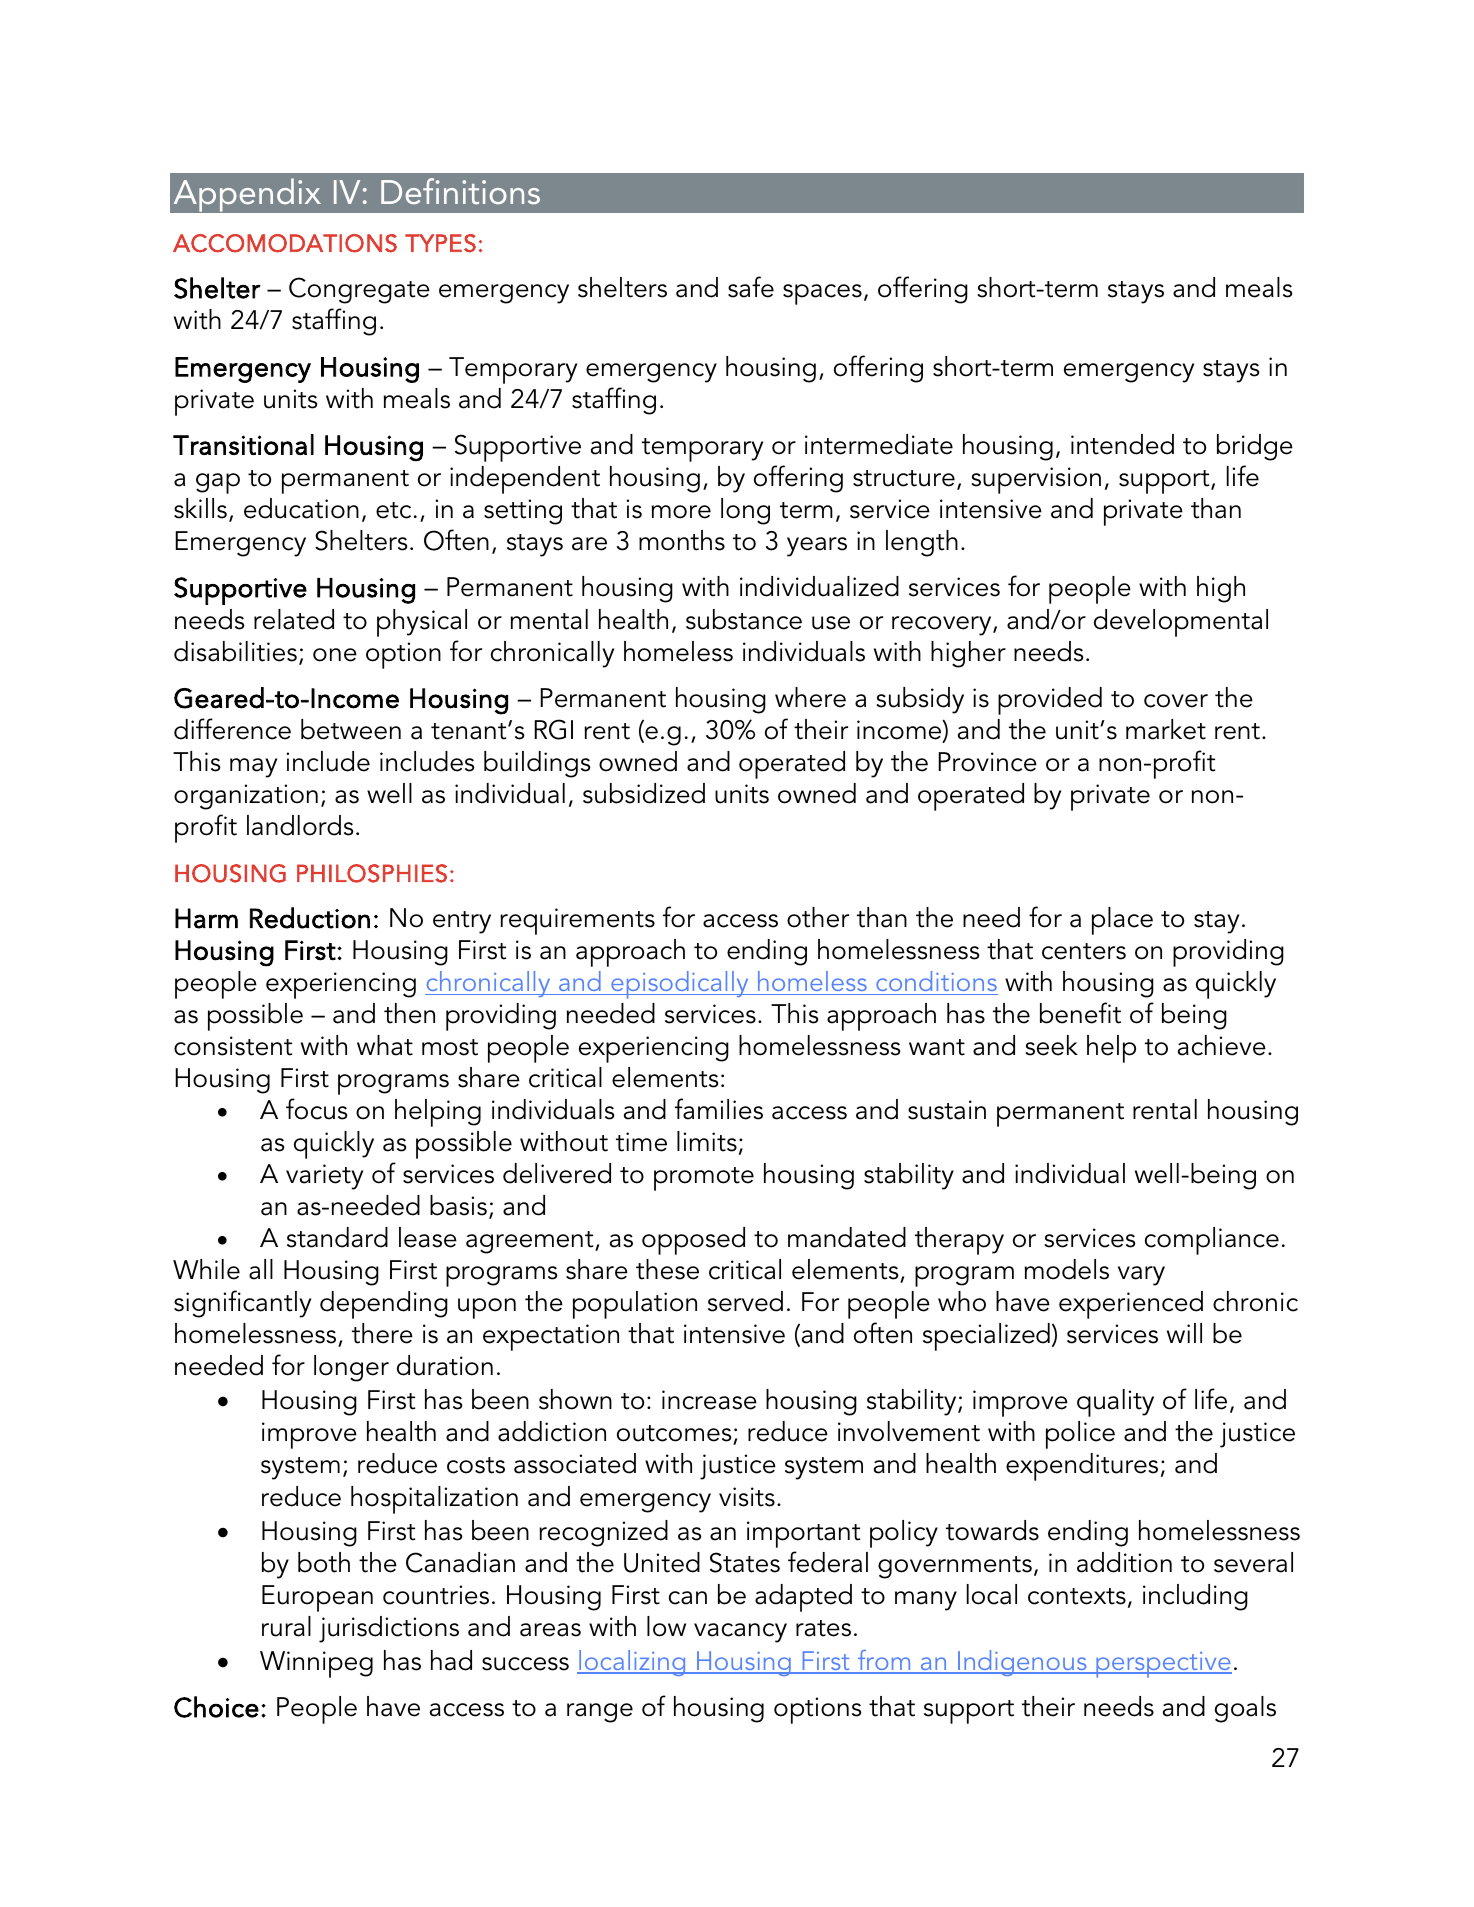  What do you see at coordinates (1166, 729) in the document?
I see `market` at bounding box center [1166, 729].
